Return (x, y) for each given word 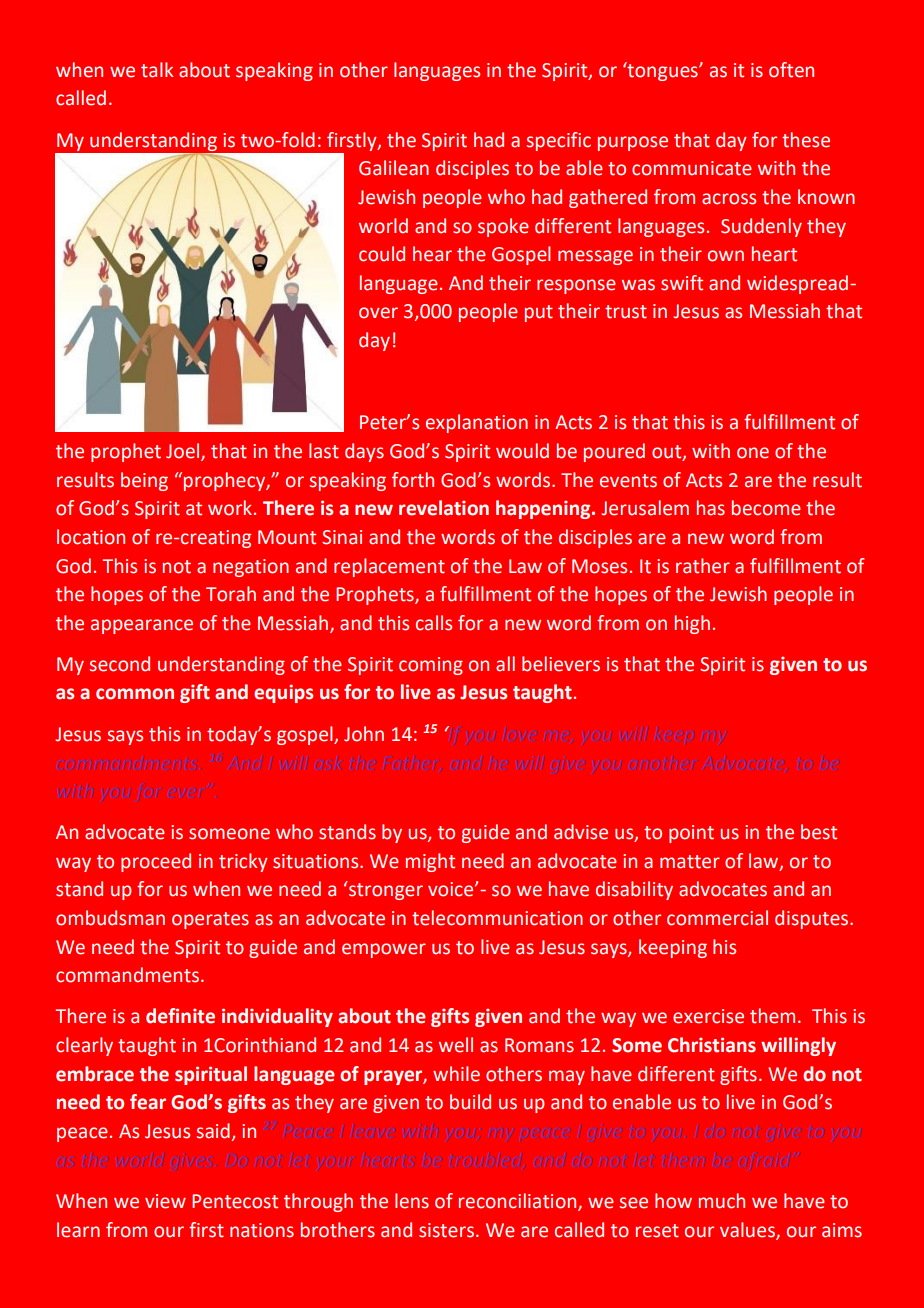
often (791, 70)
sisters (448, 1230)
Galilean (394, 168)
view (165, 1201)
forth (413, 480)
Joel (184, 452)
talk (157, 70)
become (766, 508)
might (430, 862)
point (691, 834)
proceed (156, 862)
